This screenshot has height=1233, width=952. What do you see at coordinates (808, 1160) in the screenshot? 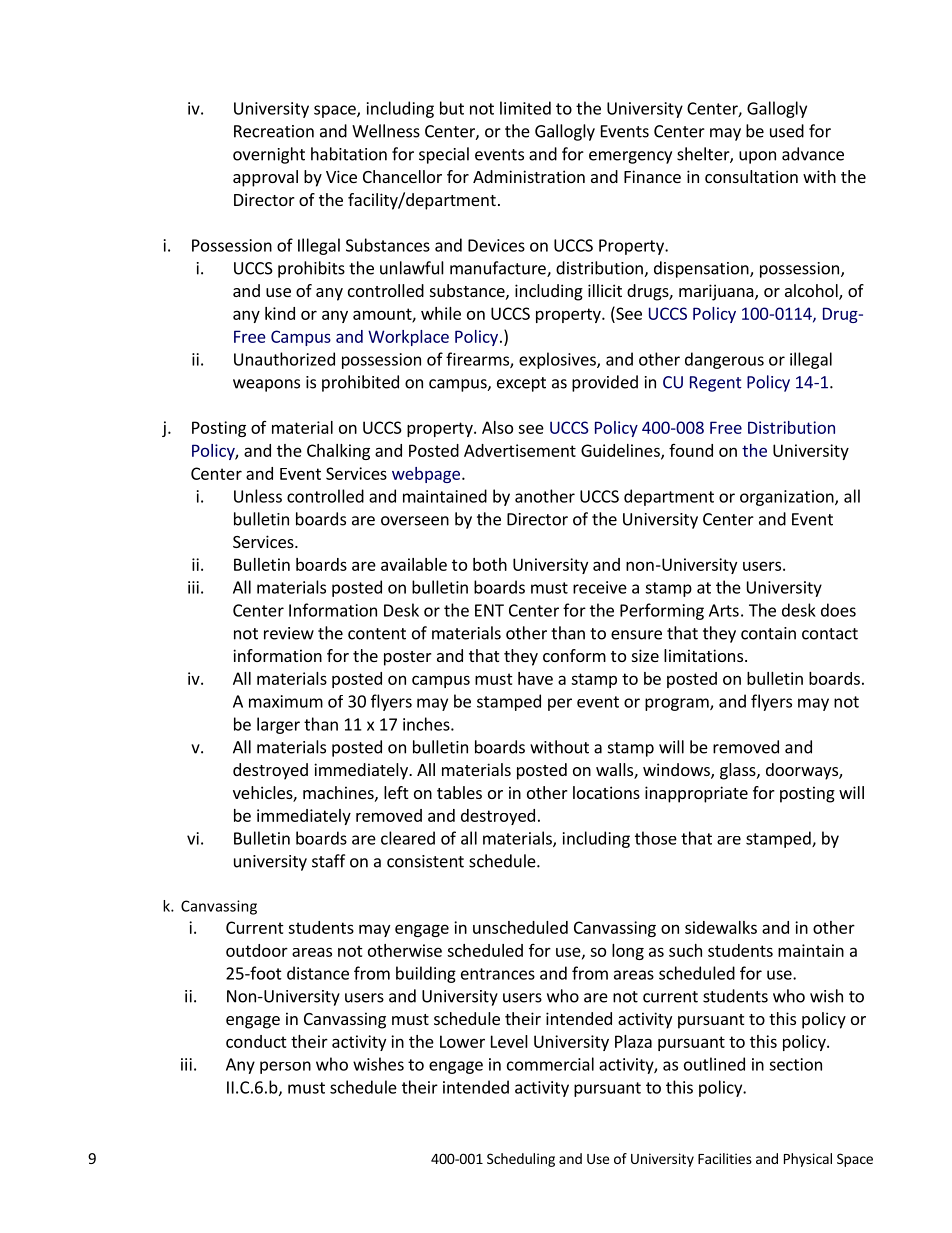
I see `Physical` at bounding box center [808, 1160].
